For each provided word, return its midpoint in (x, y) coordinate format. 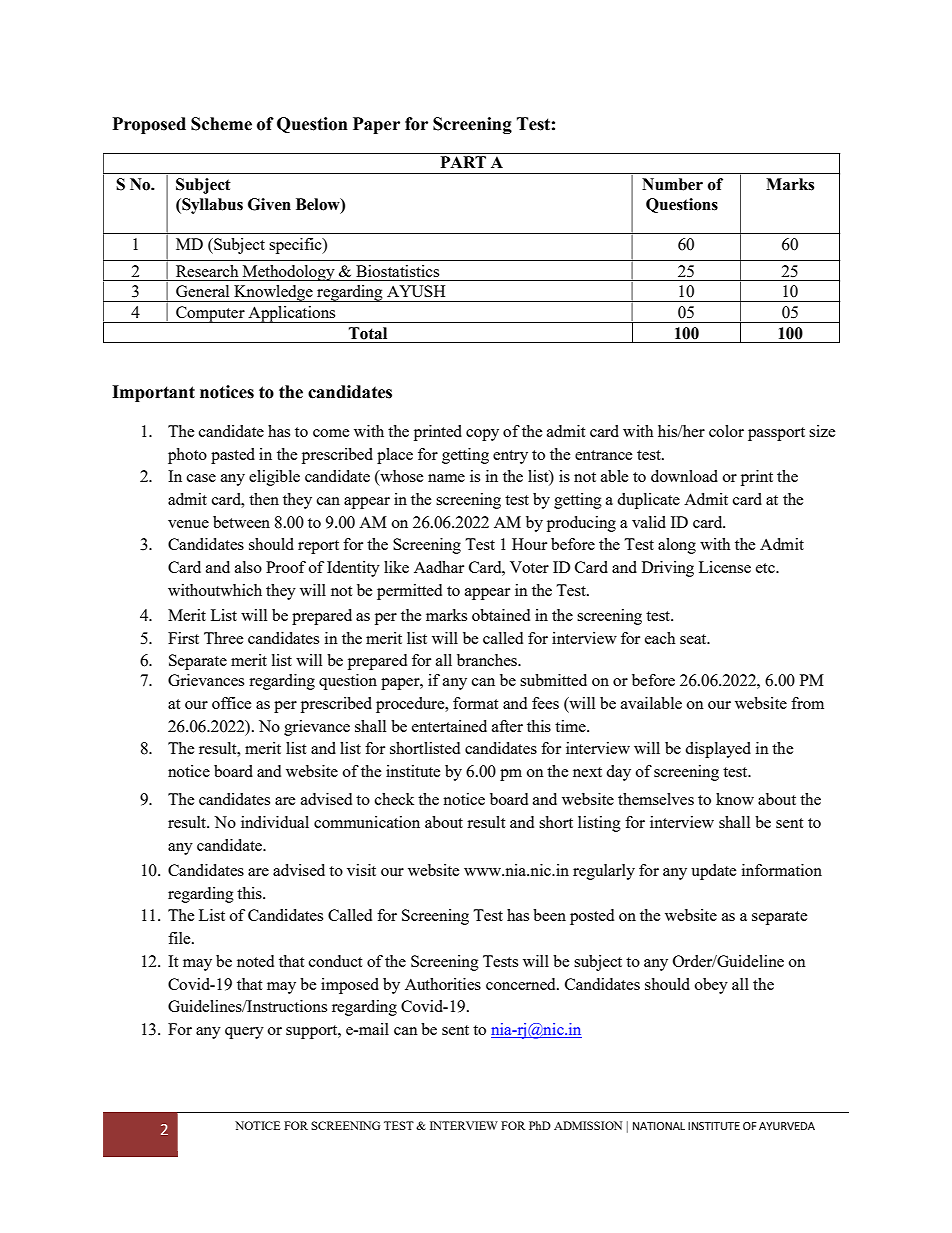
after (507, 726)
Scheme (221, 124)
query (244, 1033)
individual (275, 822)
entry (510, 457)
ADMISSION (588, 1125)
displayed (718, 750)
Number (672, 184)
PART (463, 162)
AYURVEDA (787, 1126)
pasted (233, 456)
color (726, 431)
